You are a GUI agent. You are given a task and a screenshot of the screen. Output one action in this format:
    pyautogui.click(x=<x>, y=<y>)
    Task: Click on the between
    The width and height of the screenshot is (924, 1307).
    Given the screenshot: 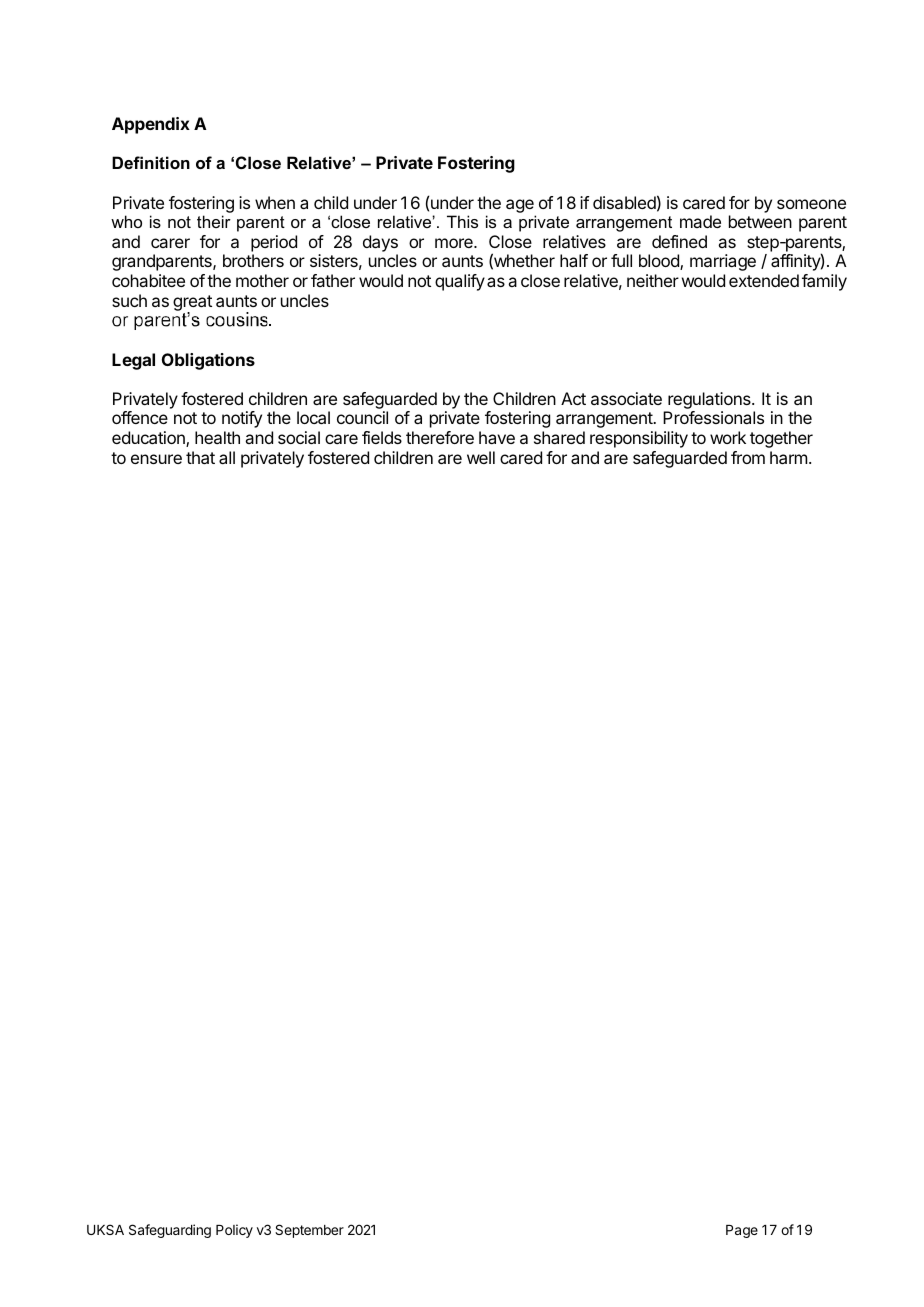 What is the action you would take?
    pyautogui.click(x=760, y=221)
